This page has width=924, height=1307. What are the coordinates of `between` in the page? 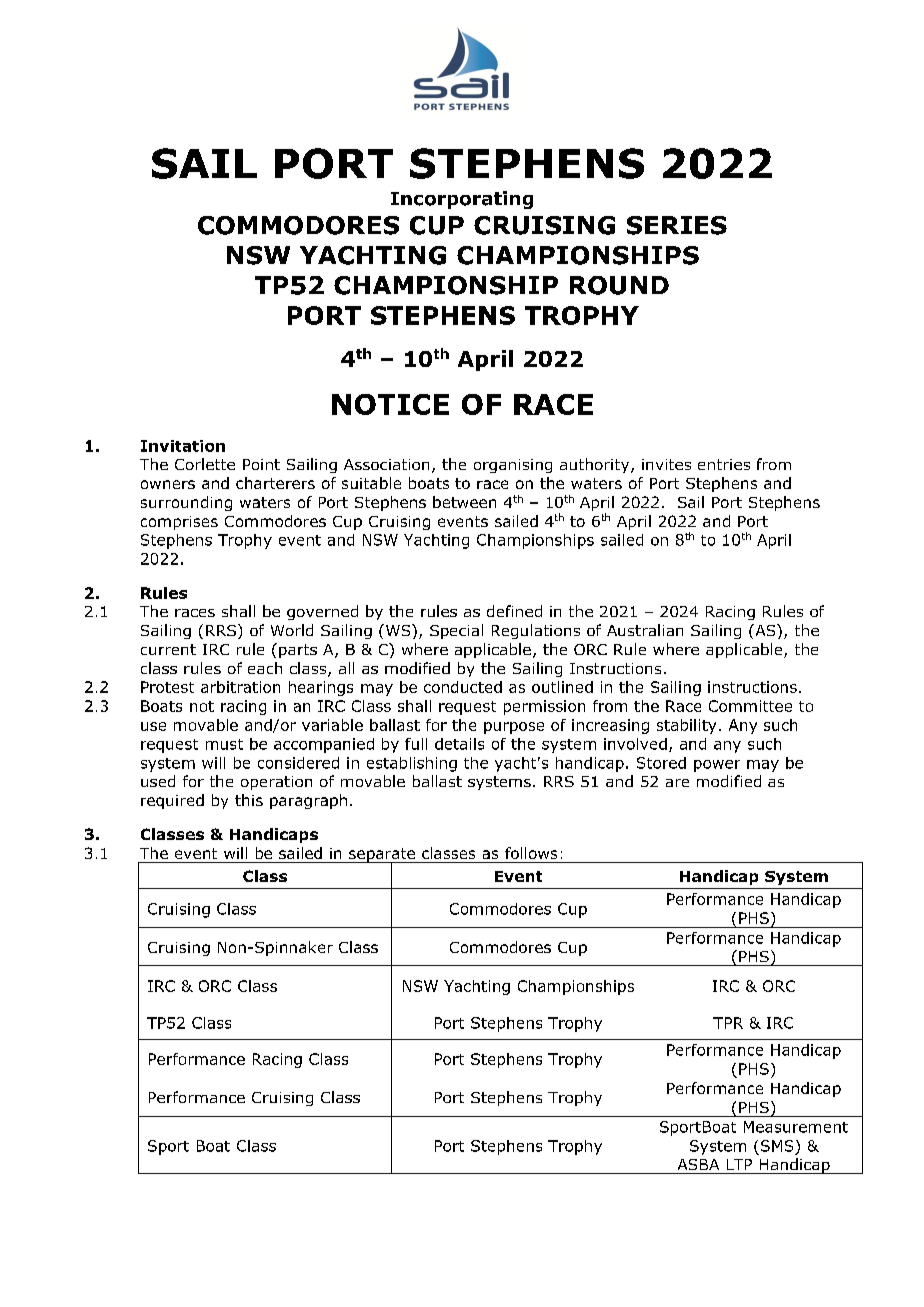 It's located at (464, 502).
